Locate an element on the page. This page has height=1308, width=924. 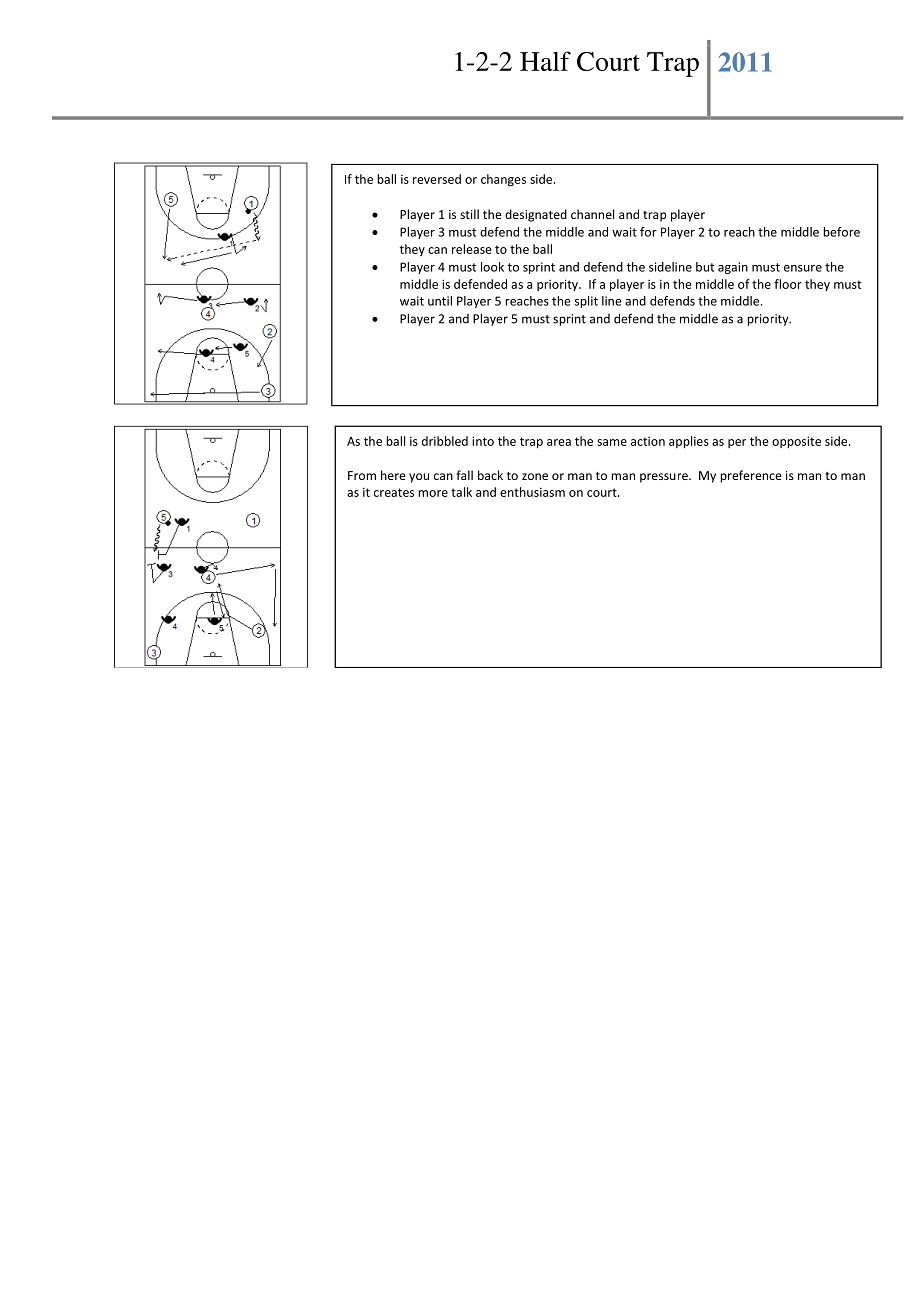
ensure is located at coordinates (803, 268).
